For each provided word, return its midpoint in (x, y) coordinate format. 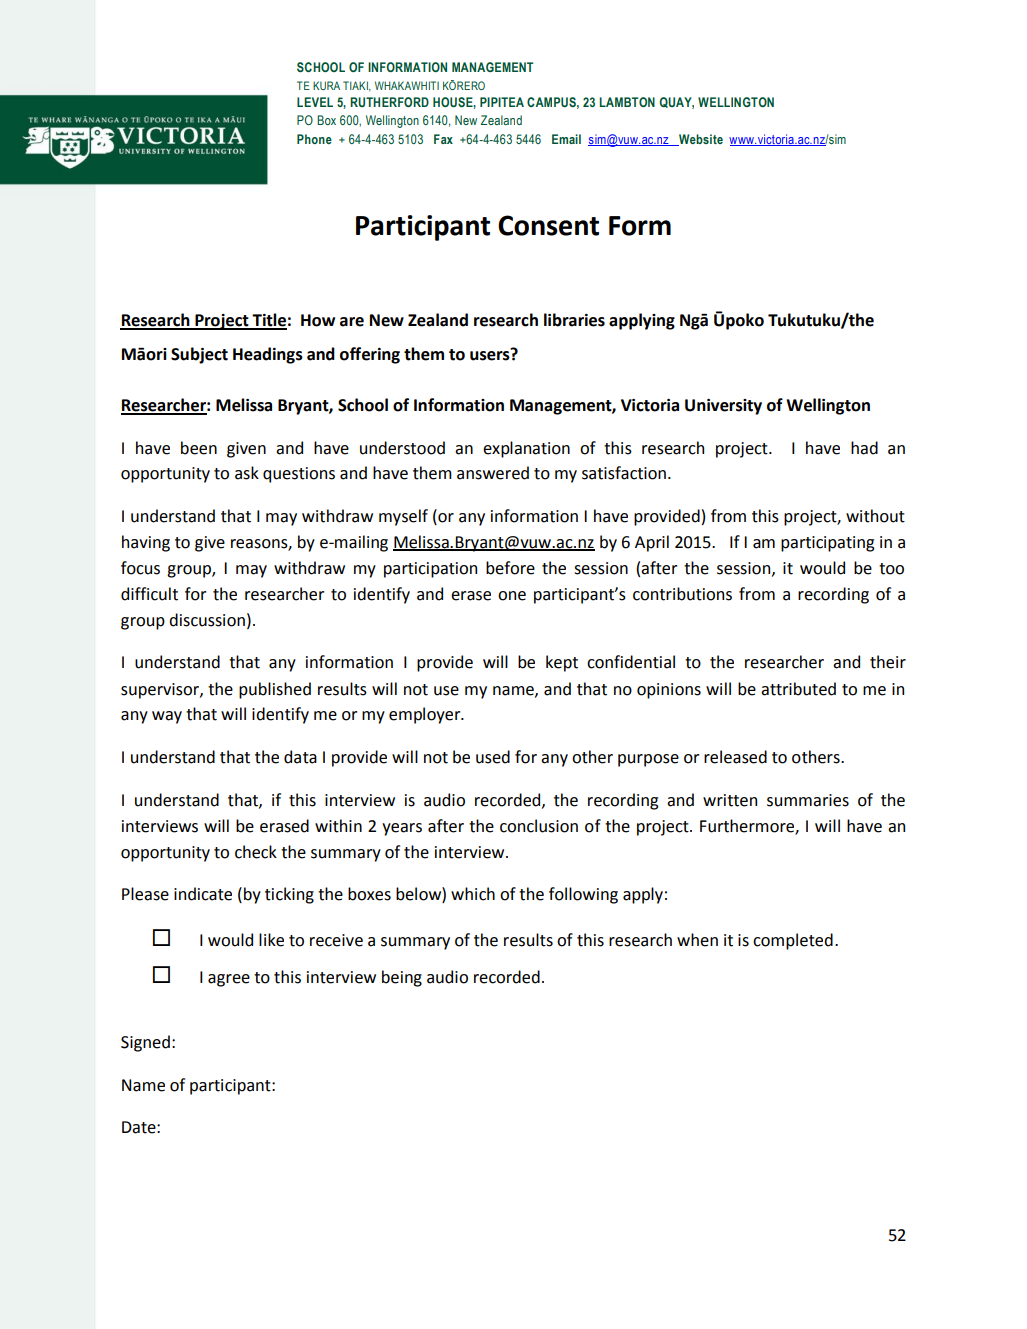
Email (566, 139)
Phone (314, 139)
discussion (207, 620)
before (510, 568)
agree (229, 980)
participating (827, 544)
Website (700, 140)
